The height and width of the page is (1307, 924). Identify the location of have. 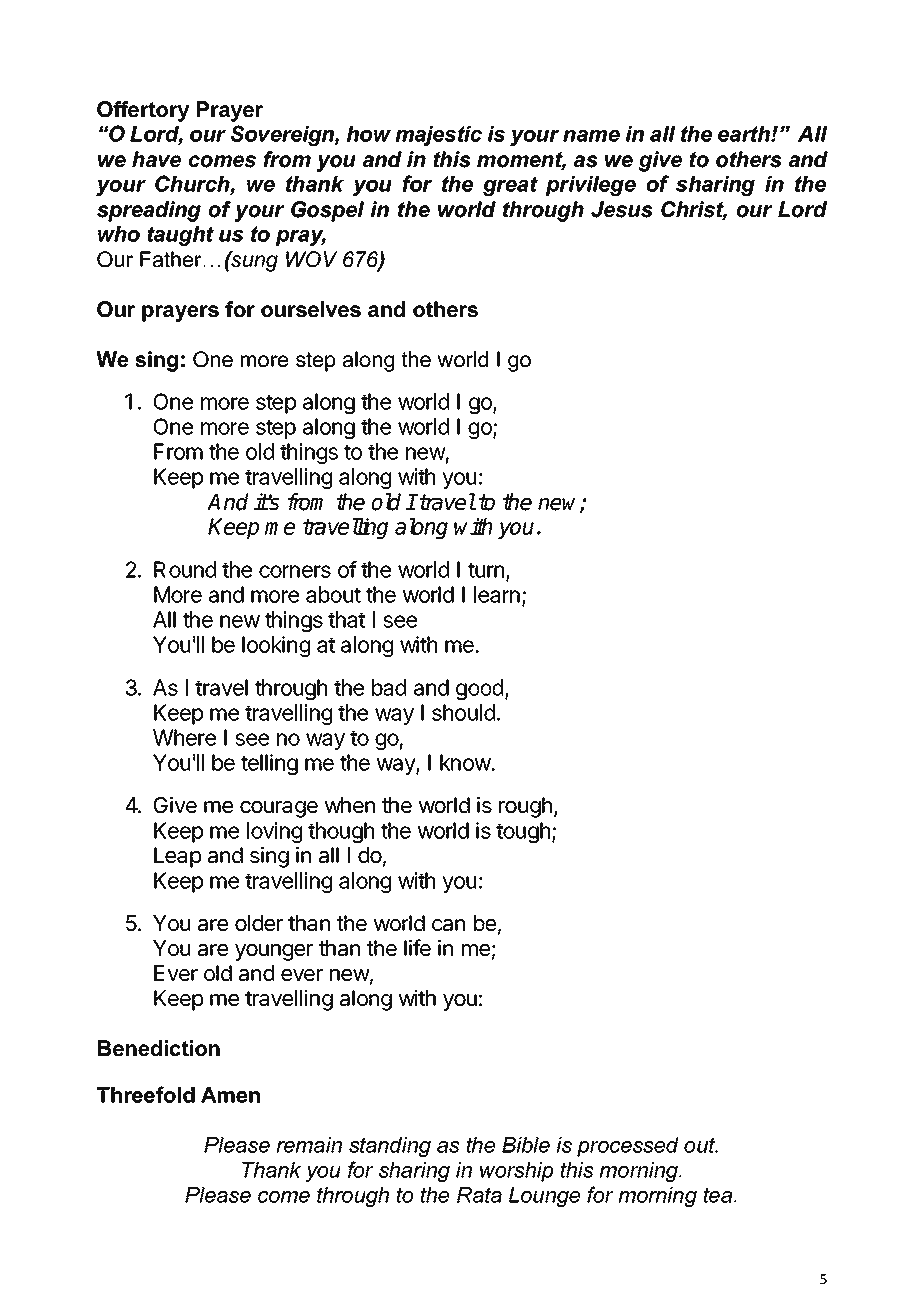
(156, 159).
